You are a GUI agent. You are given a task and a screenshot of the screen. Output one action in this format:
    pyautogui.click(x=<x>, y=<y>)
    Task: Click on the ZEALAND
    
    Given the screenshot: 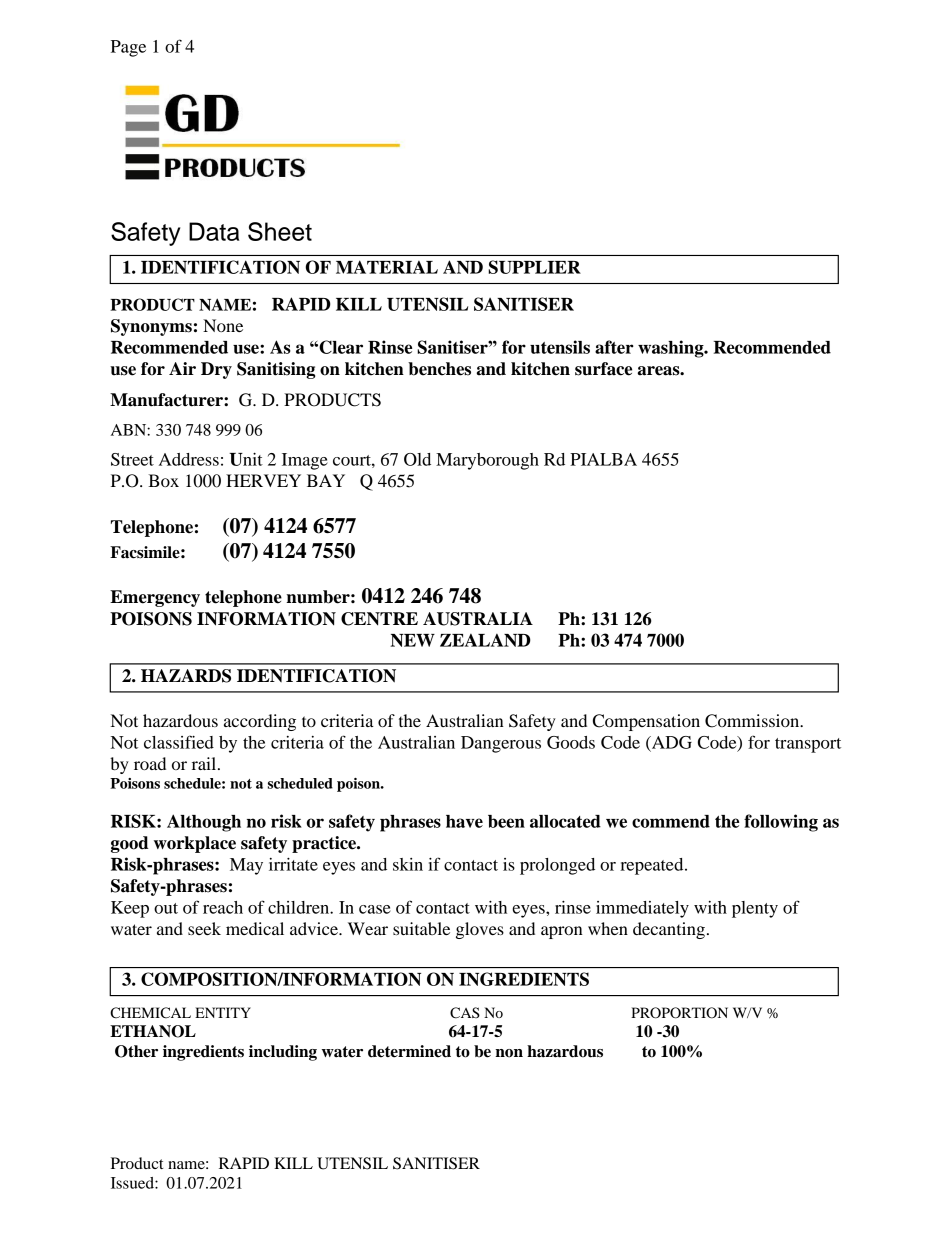 What is the action you would take?
    pyautogui.click(x=485, y=640)
